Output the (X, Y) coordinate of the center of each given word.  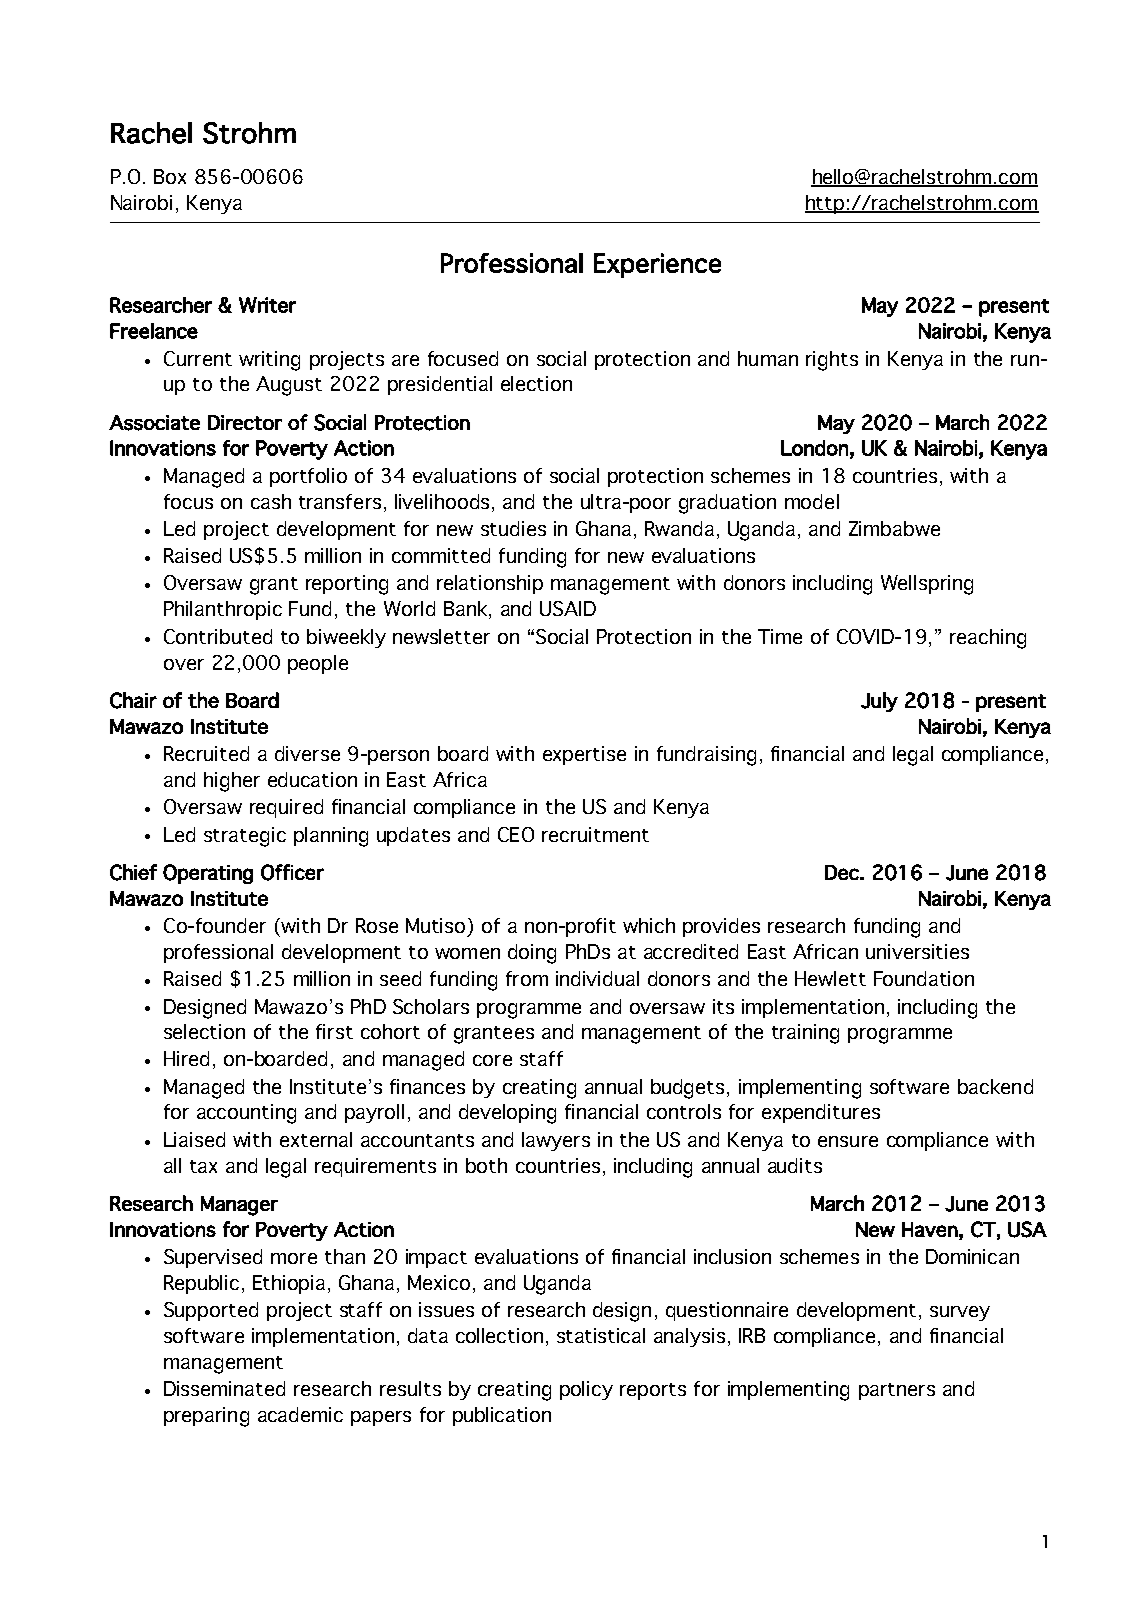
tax (203, 1166)
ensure (848, 1141)
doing (532, 954)
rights (832, 361)
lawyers (556, 1141)
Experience (657, 265)
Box (170, 176)
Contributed (218, 636)
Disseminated (224, 1388)
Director (245, 422)
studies (513, 528)
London (814, 448)
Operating (208, 874)
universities (917, 951)
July (879, 702)
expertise (584, 755)
